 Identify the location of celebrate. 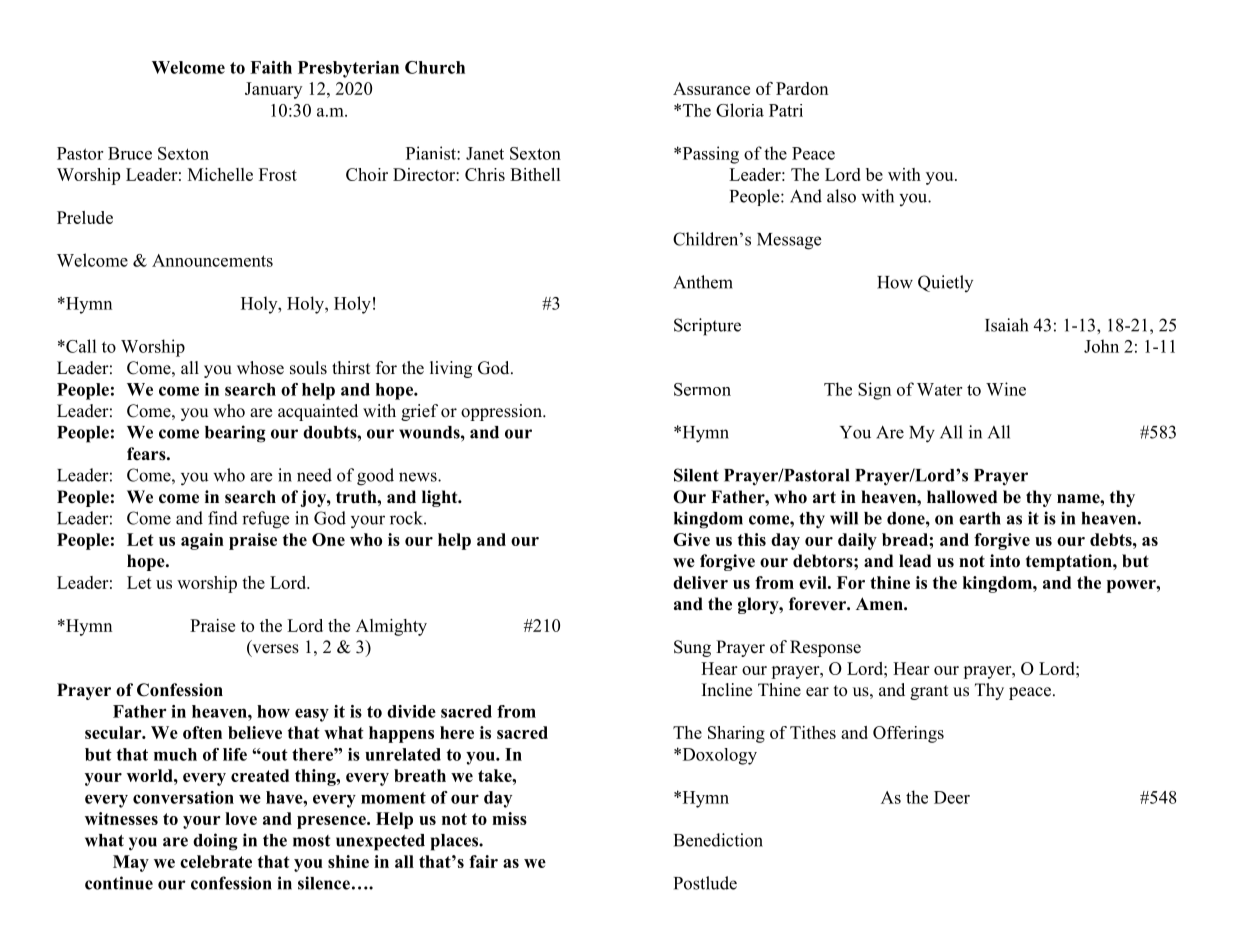
(216, 861).
